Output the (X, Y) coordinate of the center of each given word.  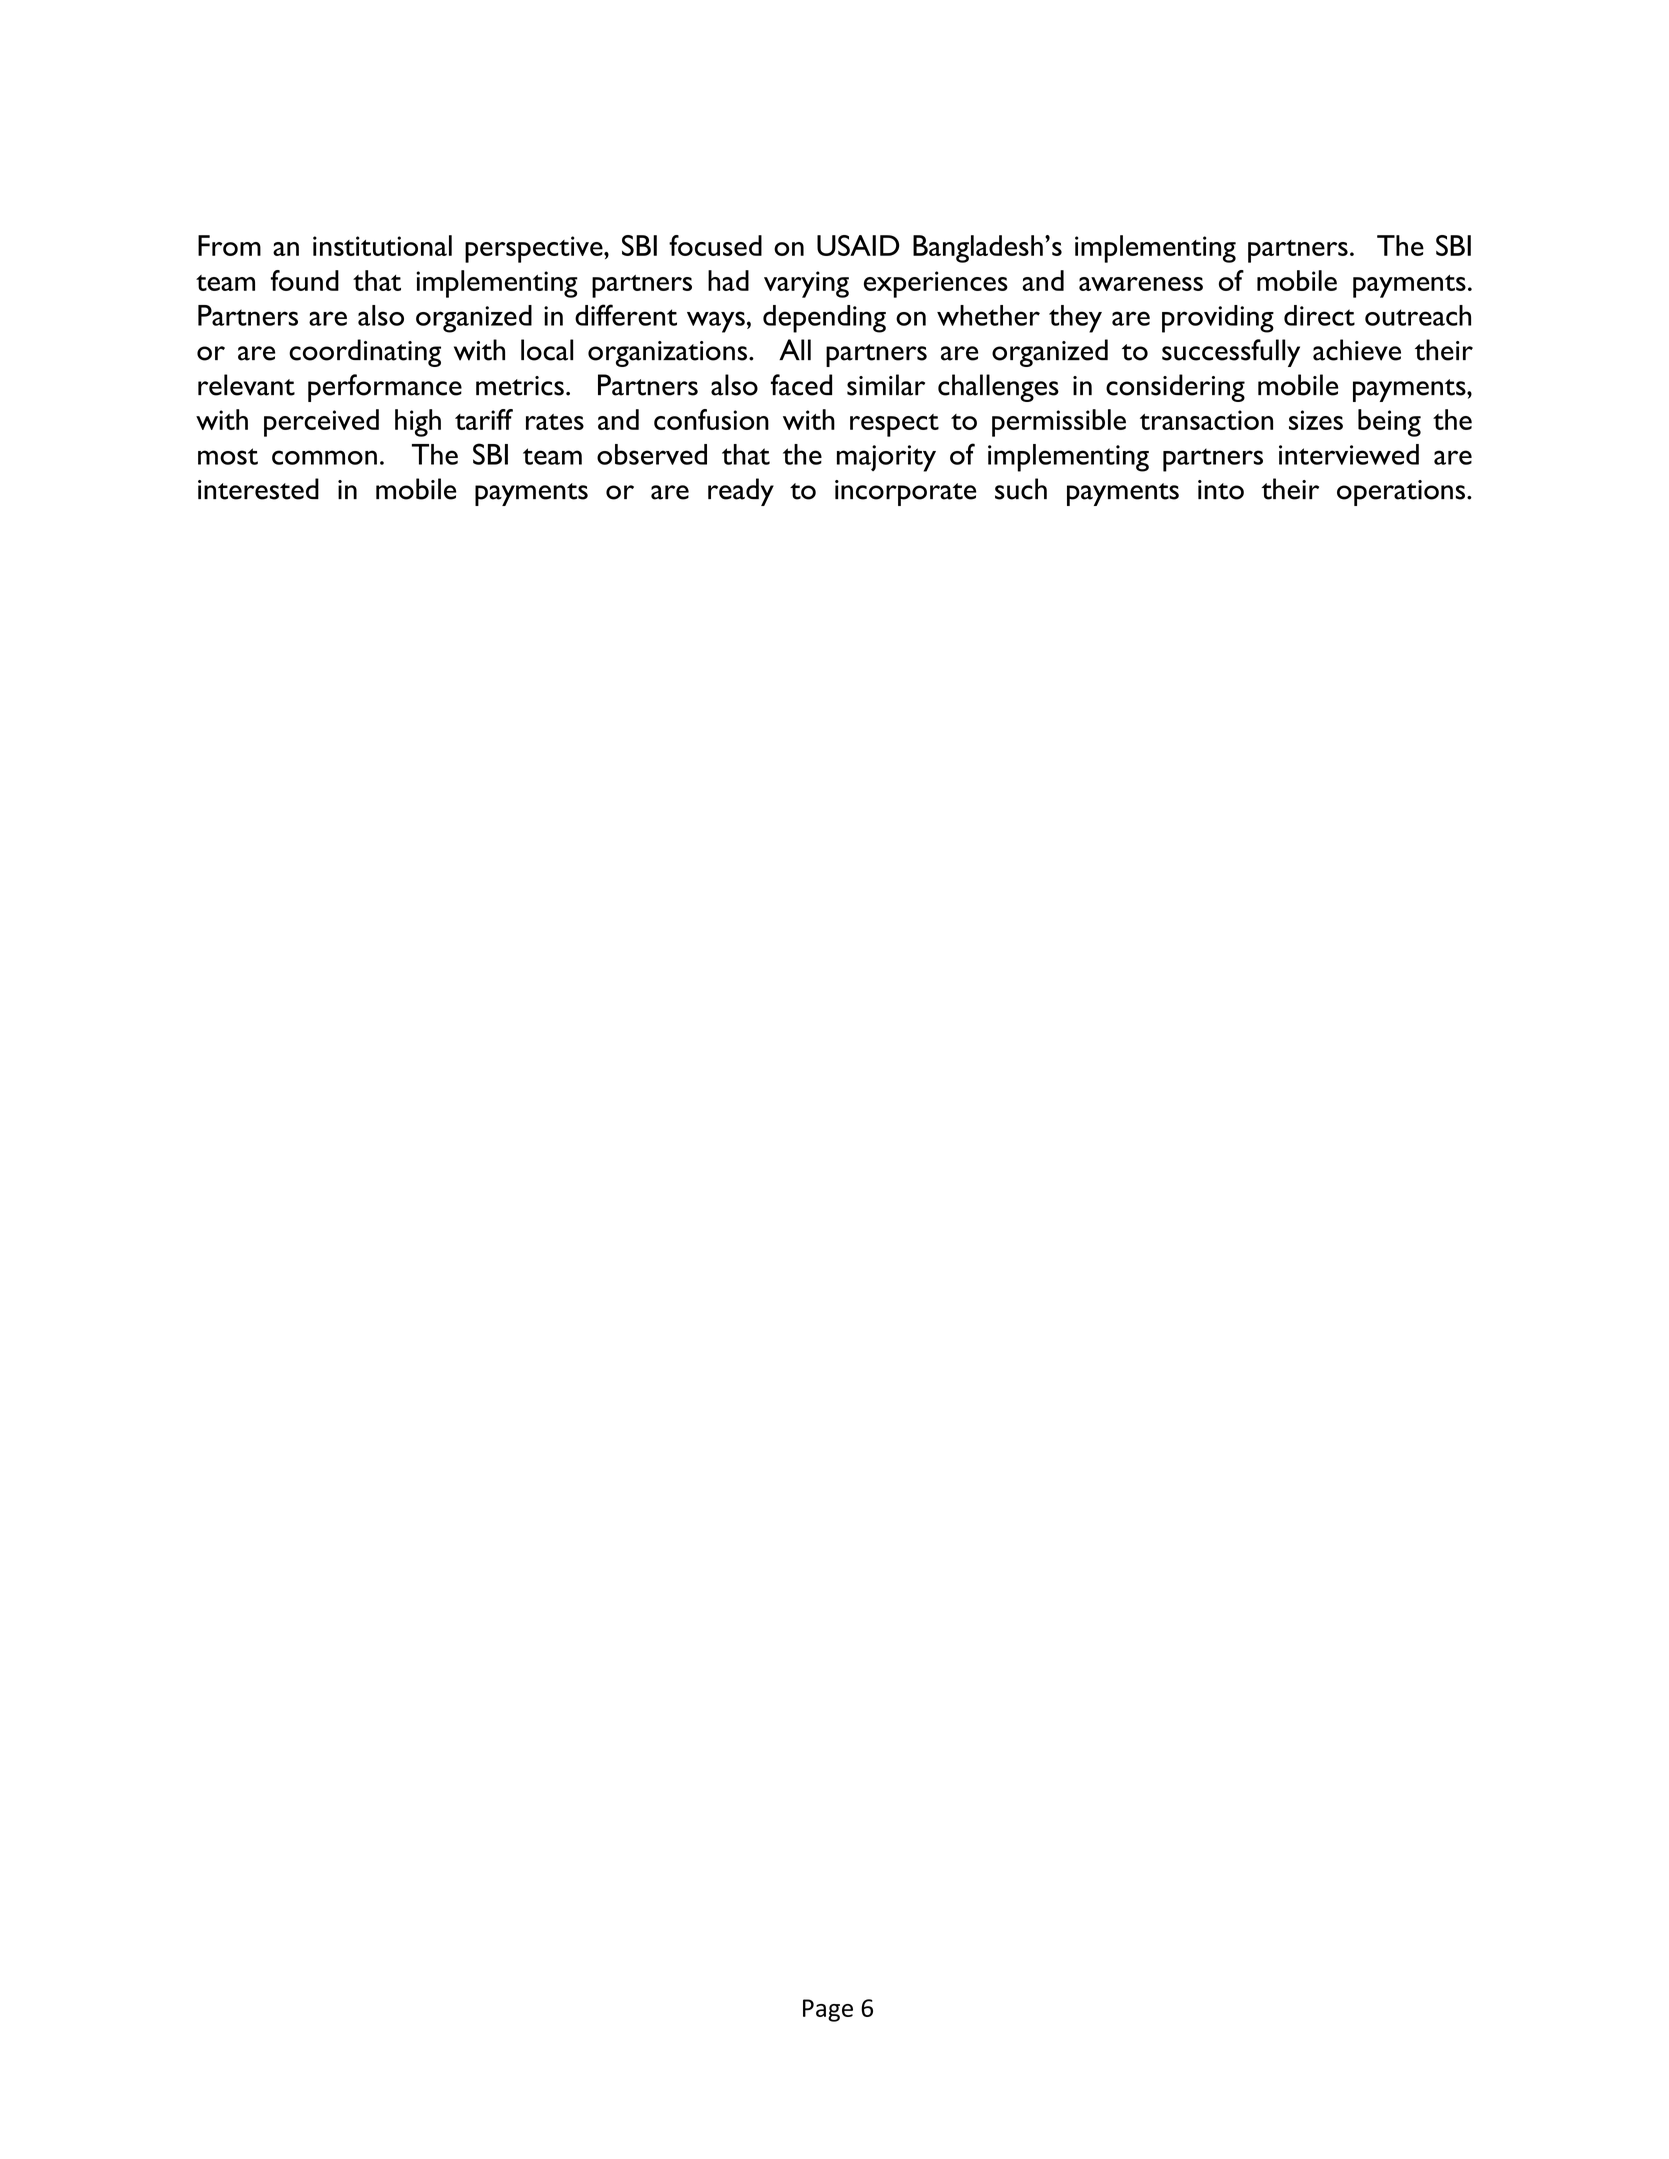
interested (258, 489)
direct (1319, 315)
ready (741, 492)
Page (828, 2010)
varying (806, 284)
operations (1402, 493)
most (228, 456)
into (1221, 490)
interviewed (1349, 454)
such (1021, 489)
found (305, 280)
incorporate (905, 493)
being (1389, 423)
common (324, 457)
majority (886, 458)
